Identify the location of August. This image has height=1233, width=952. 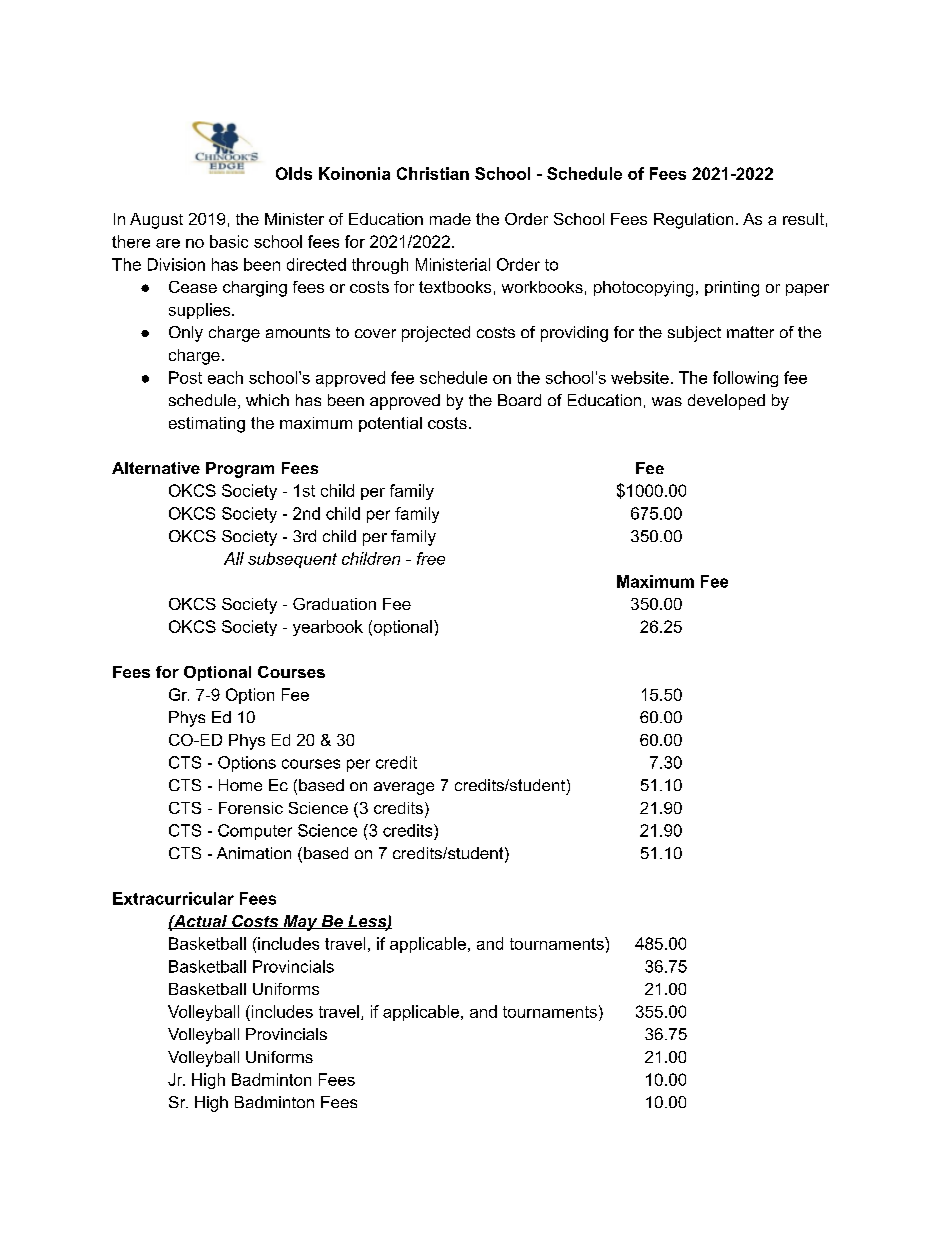
(156, 221).
